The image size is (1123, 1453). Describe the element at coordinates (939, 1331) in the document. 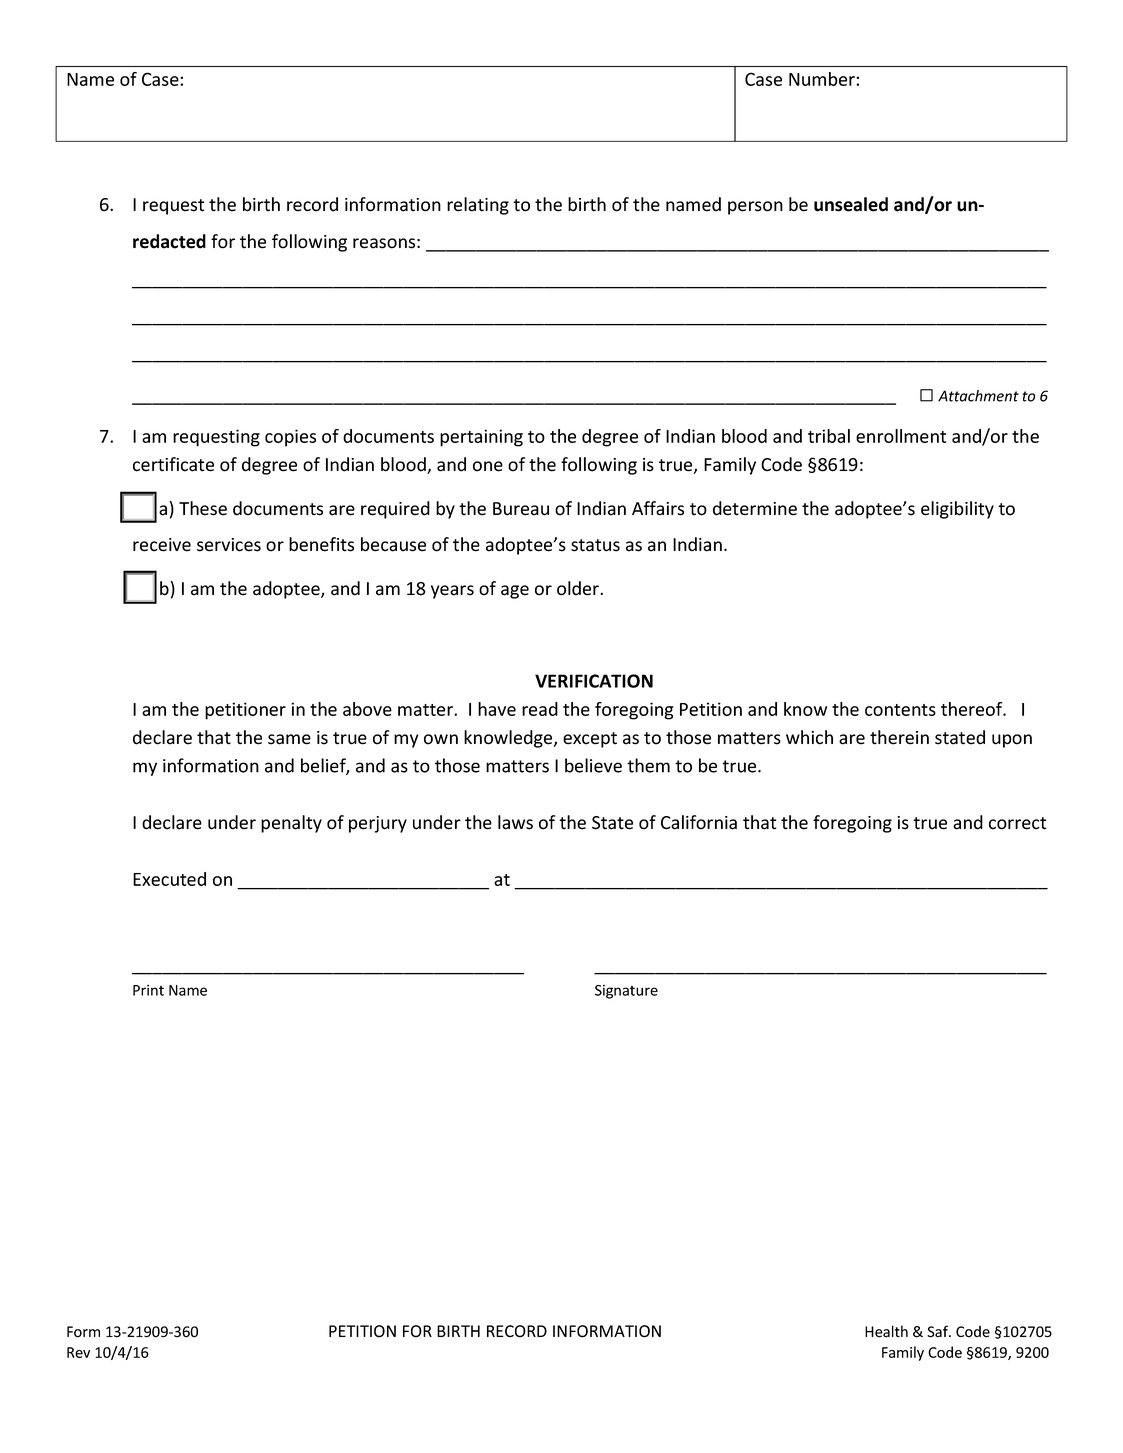

I see `Saf` at that location.
